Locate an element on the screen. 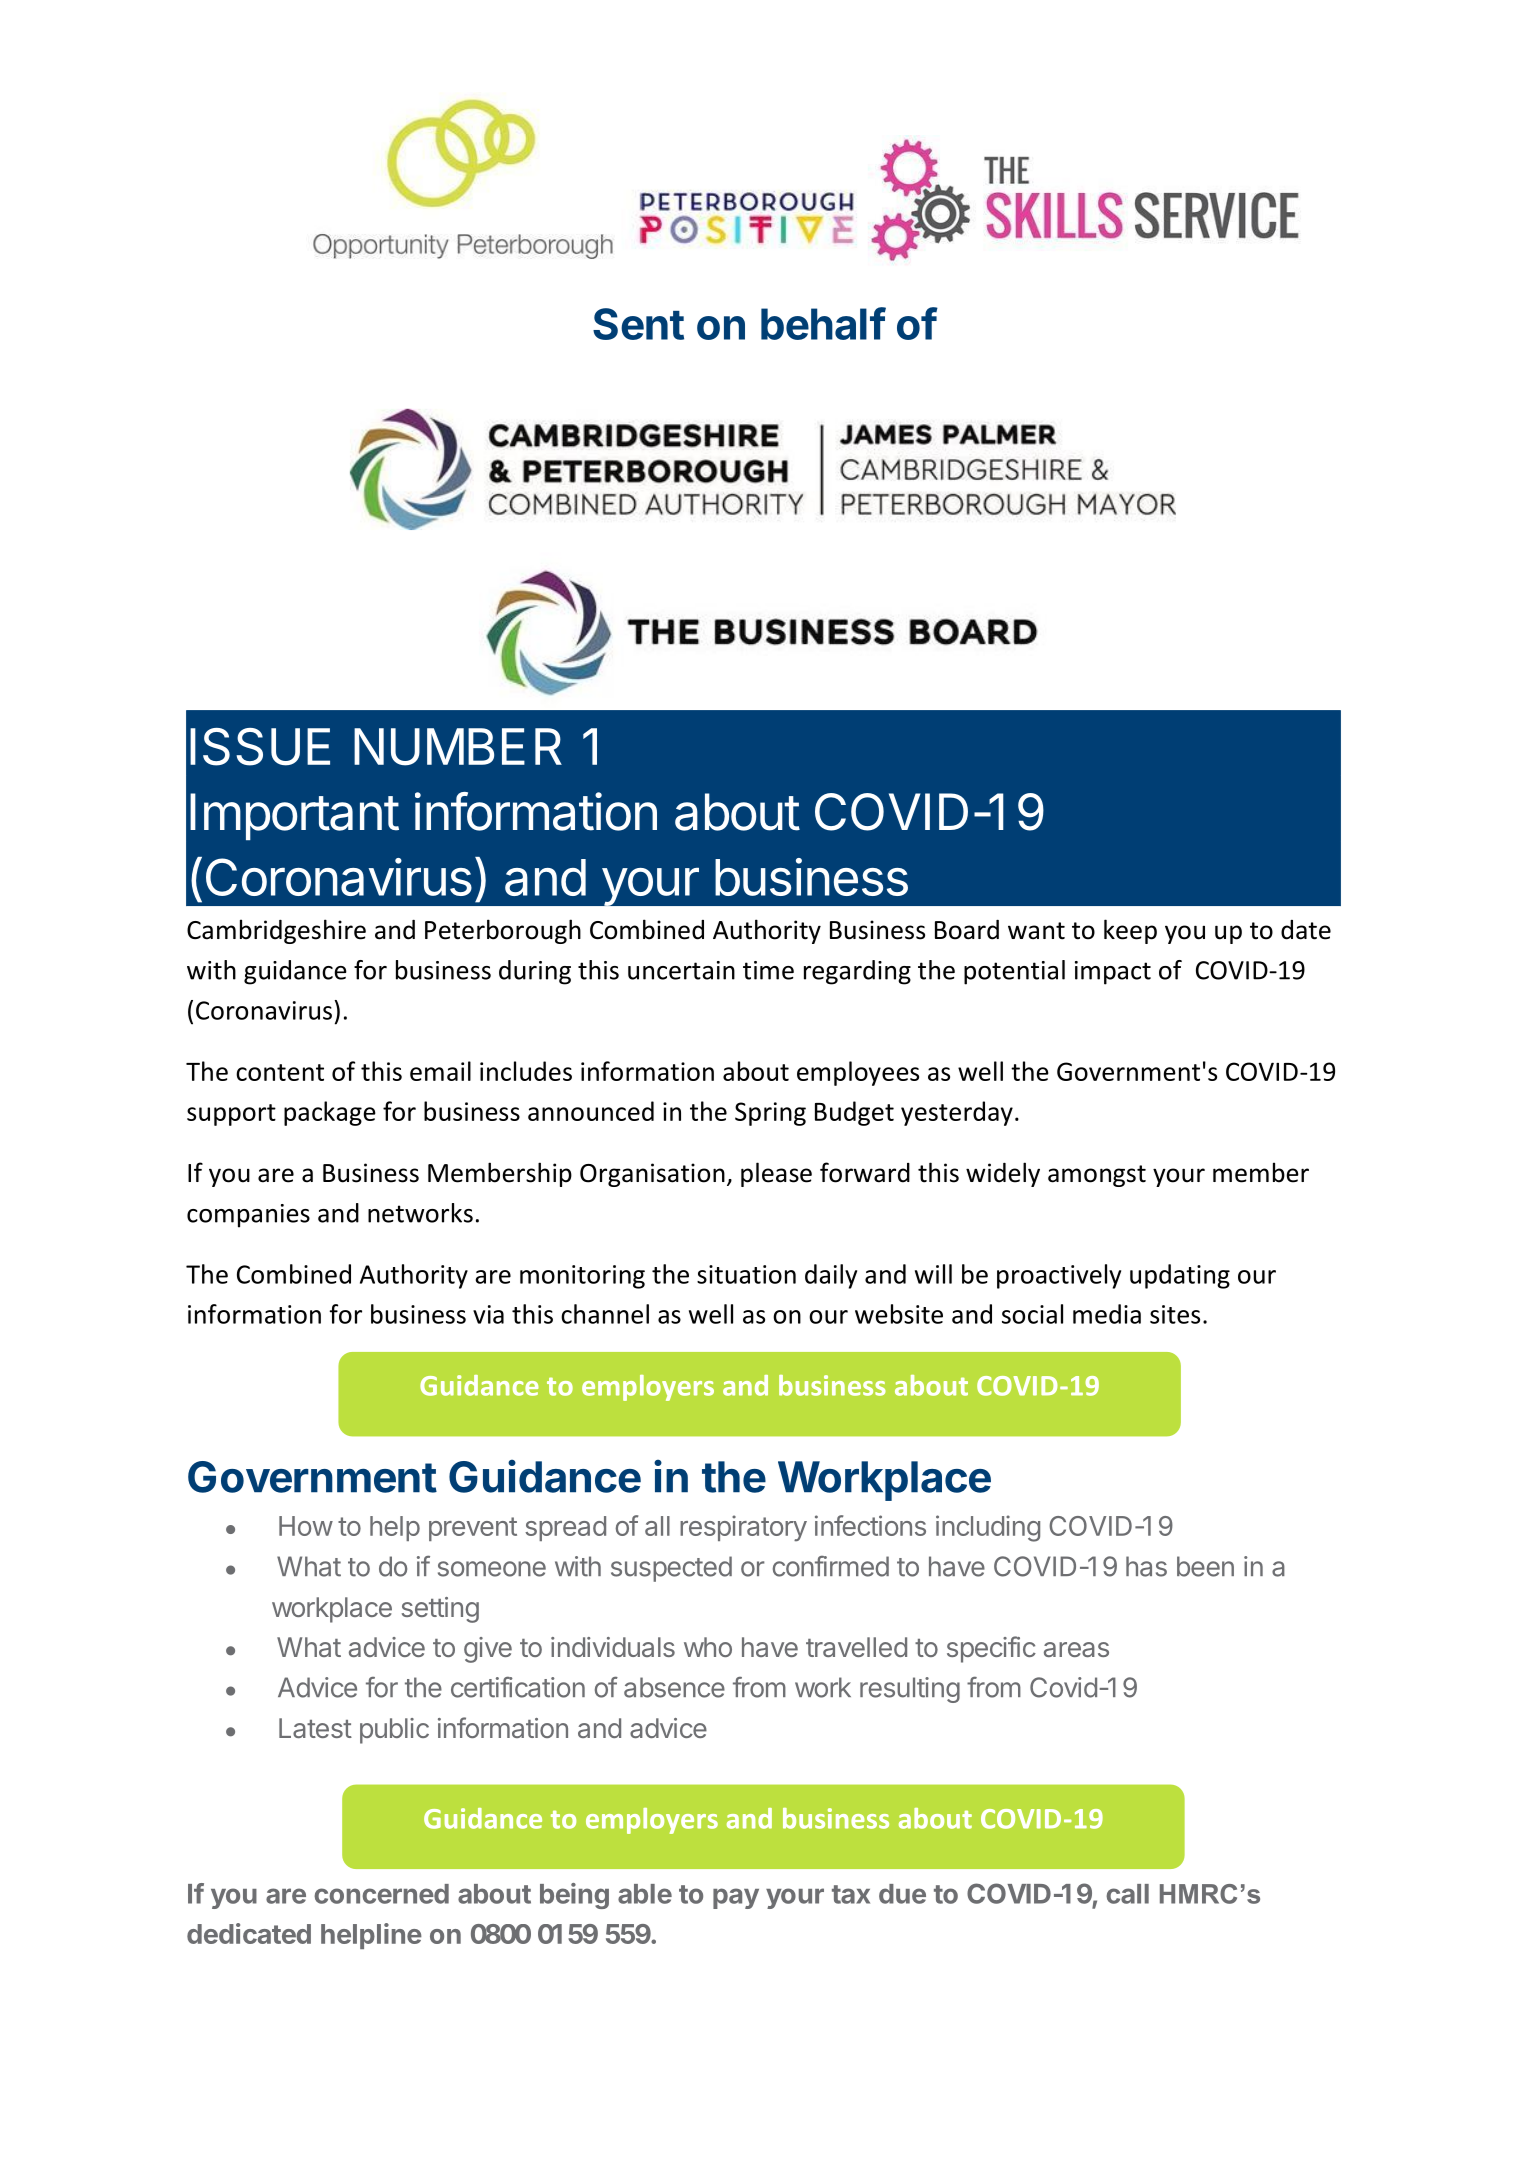 The height and width of the screenshot is (2159, 1527). respiratory is located at coordinates (743, 1528).
